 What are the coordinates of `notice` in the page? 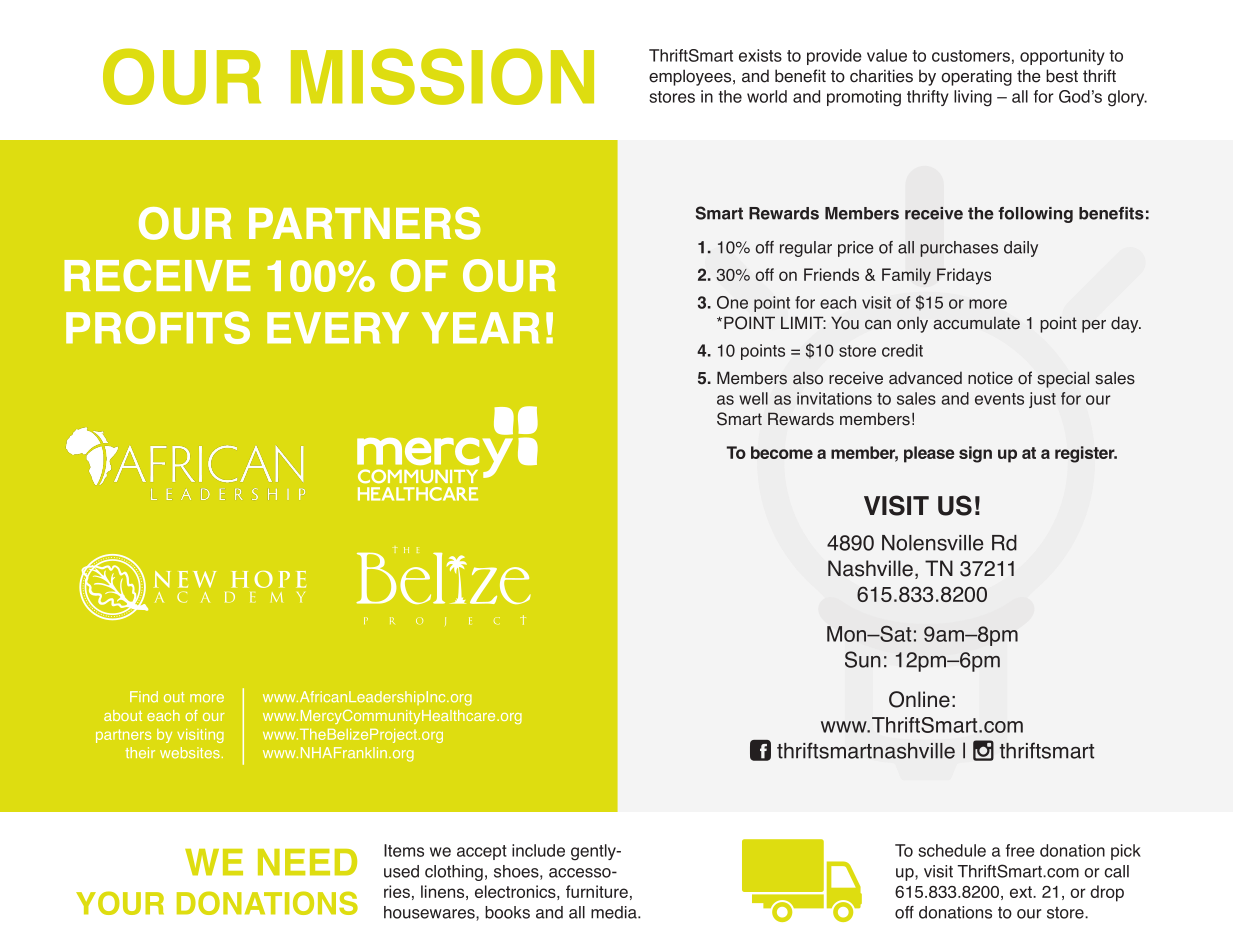 It's located at (990, 378).
